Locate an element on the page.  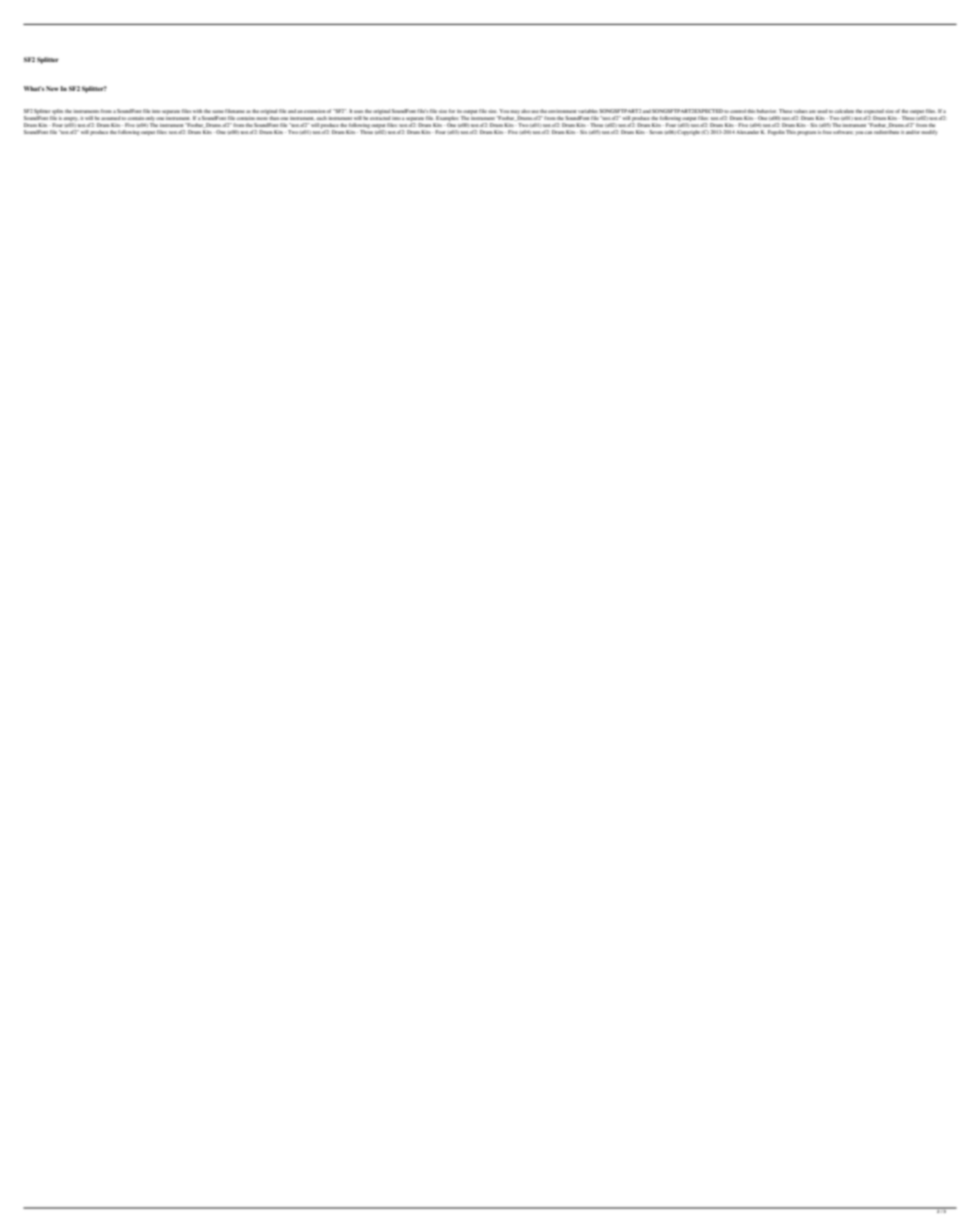
for is located at coordinates (452, 111).
